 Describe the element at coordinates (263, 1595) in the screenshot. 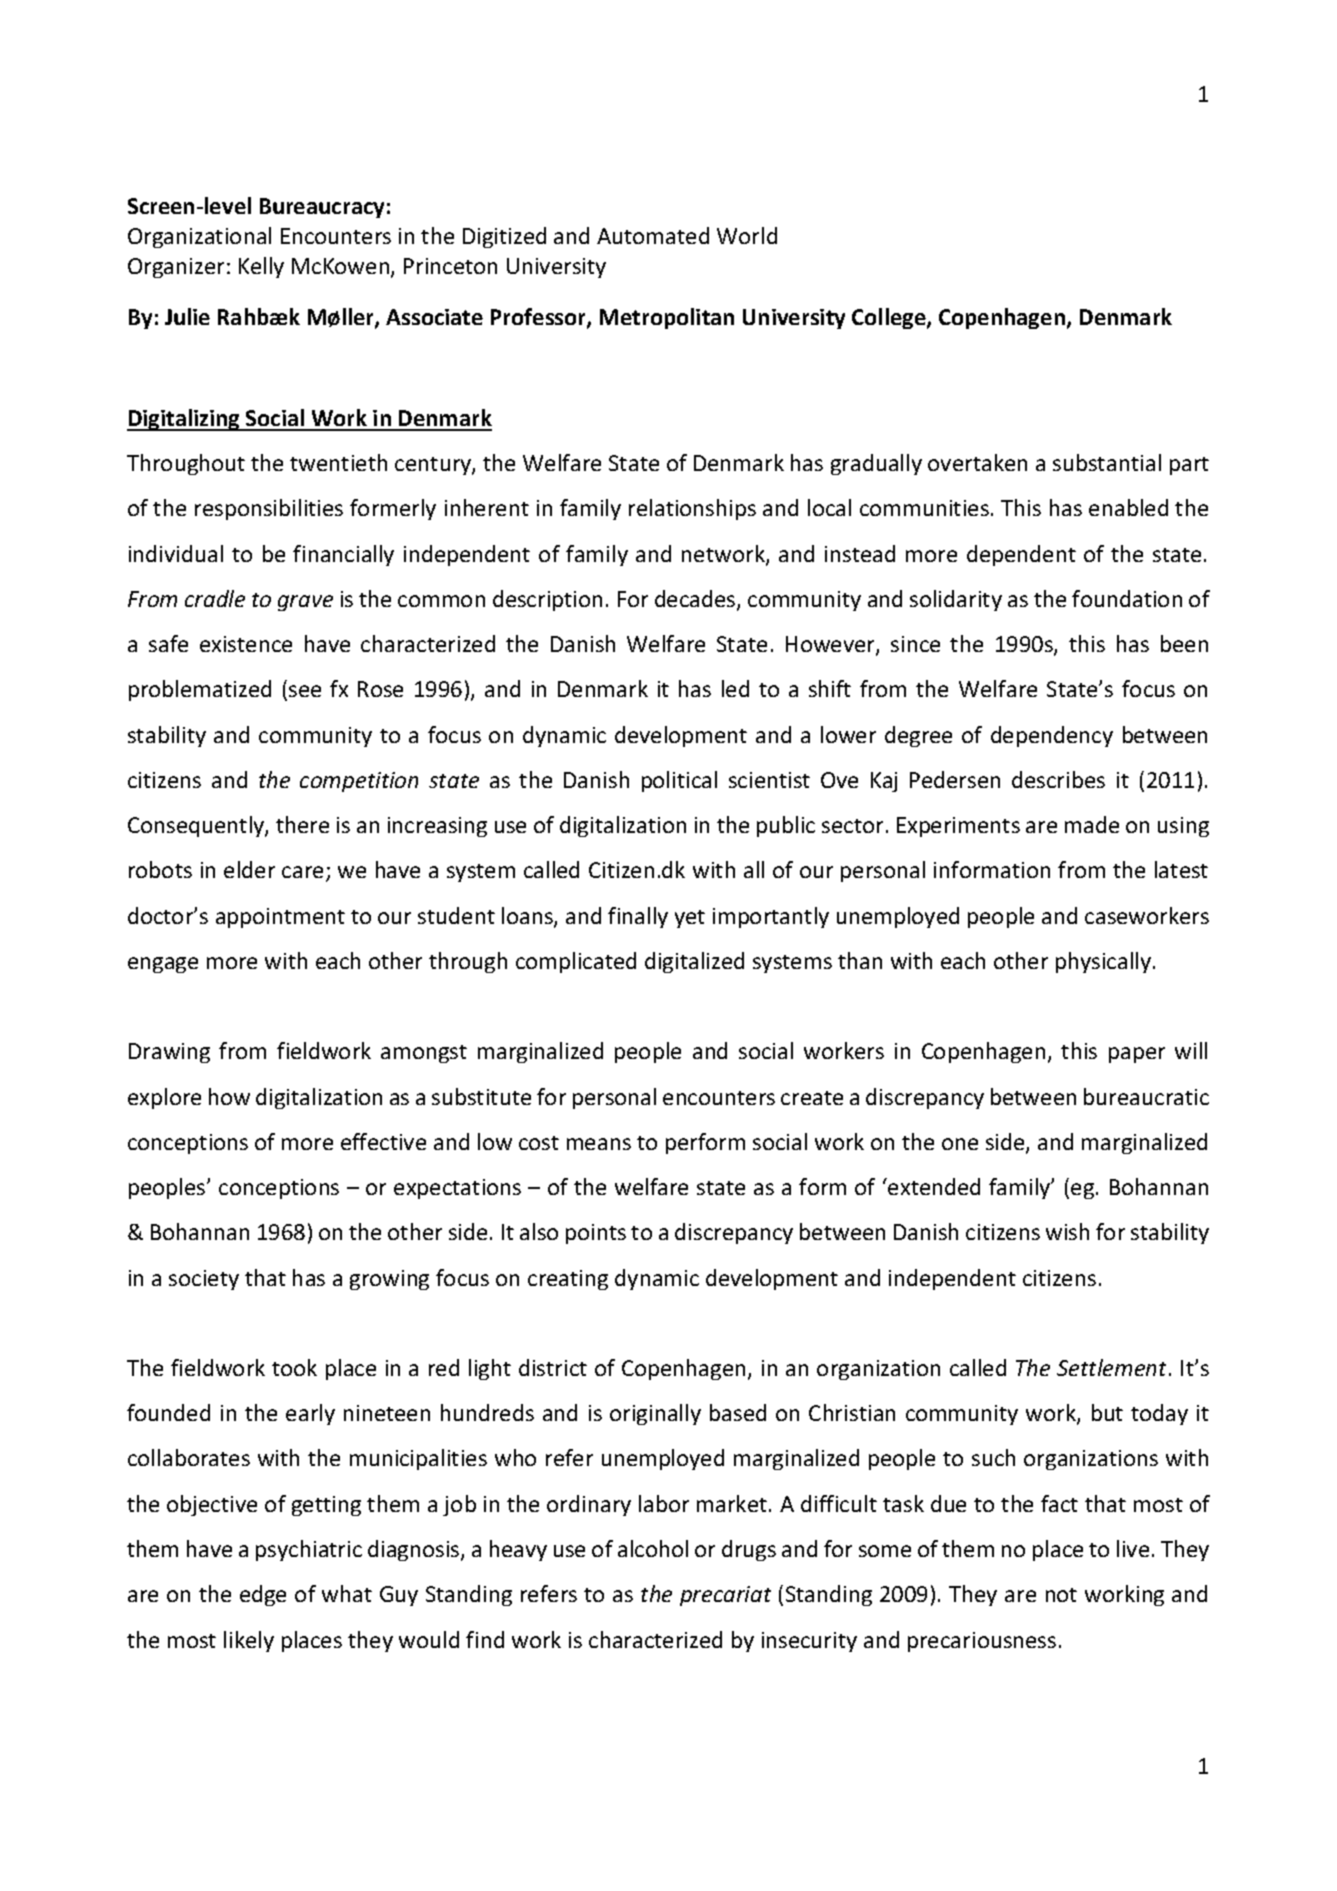

I see `edge` at that location.
